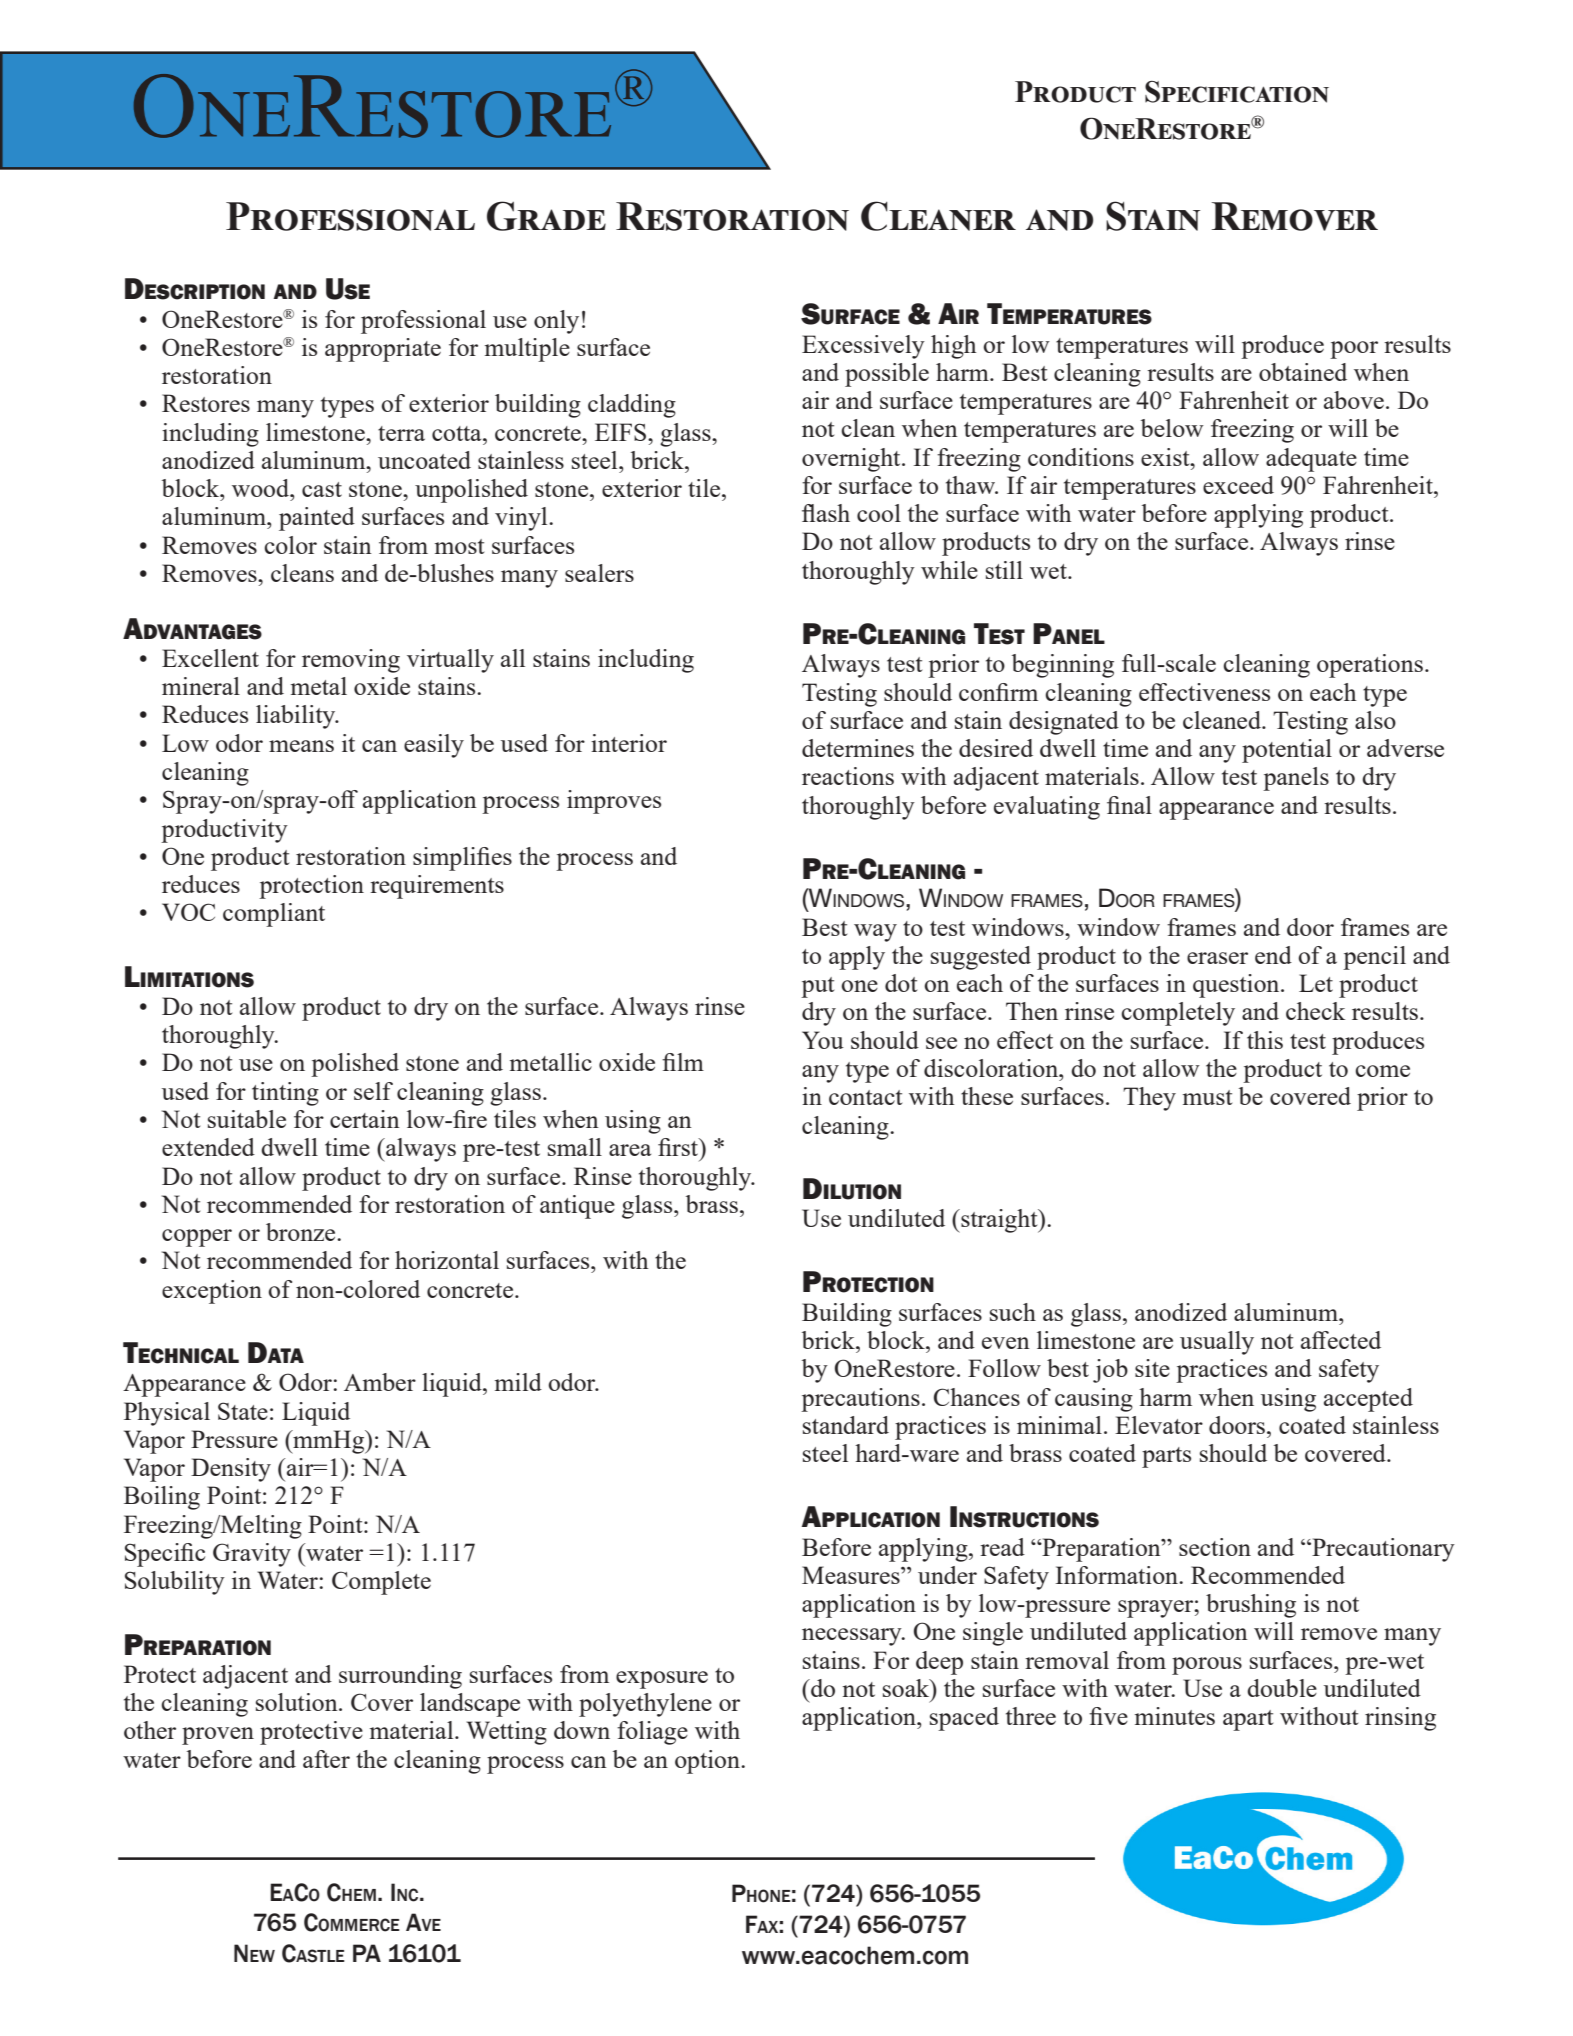 The width and height of the image is (1573, 2036). What do you see at coordinates (1354, 350) in the image?
I see `poor` at bounding box center [1354, 350].
